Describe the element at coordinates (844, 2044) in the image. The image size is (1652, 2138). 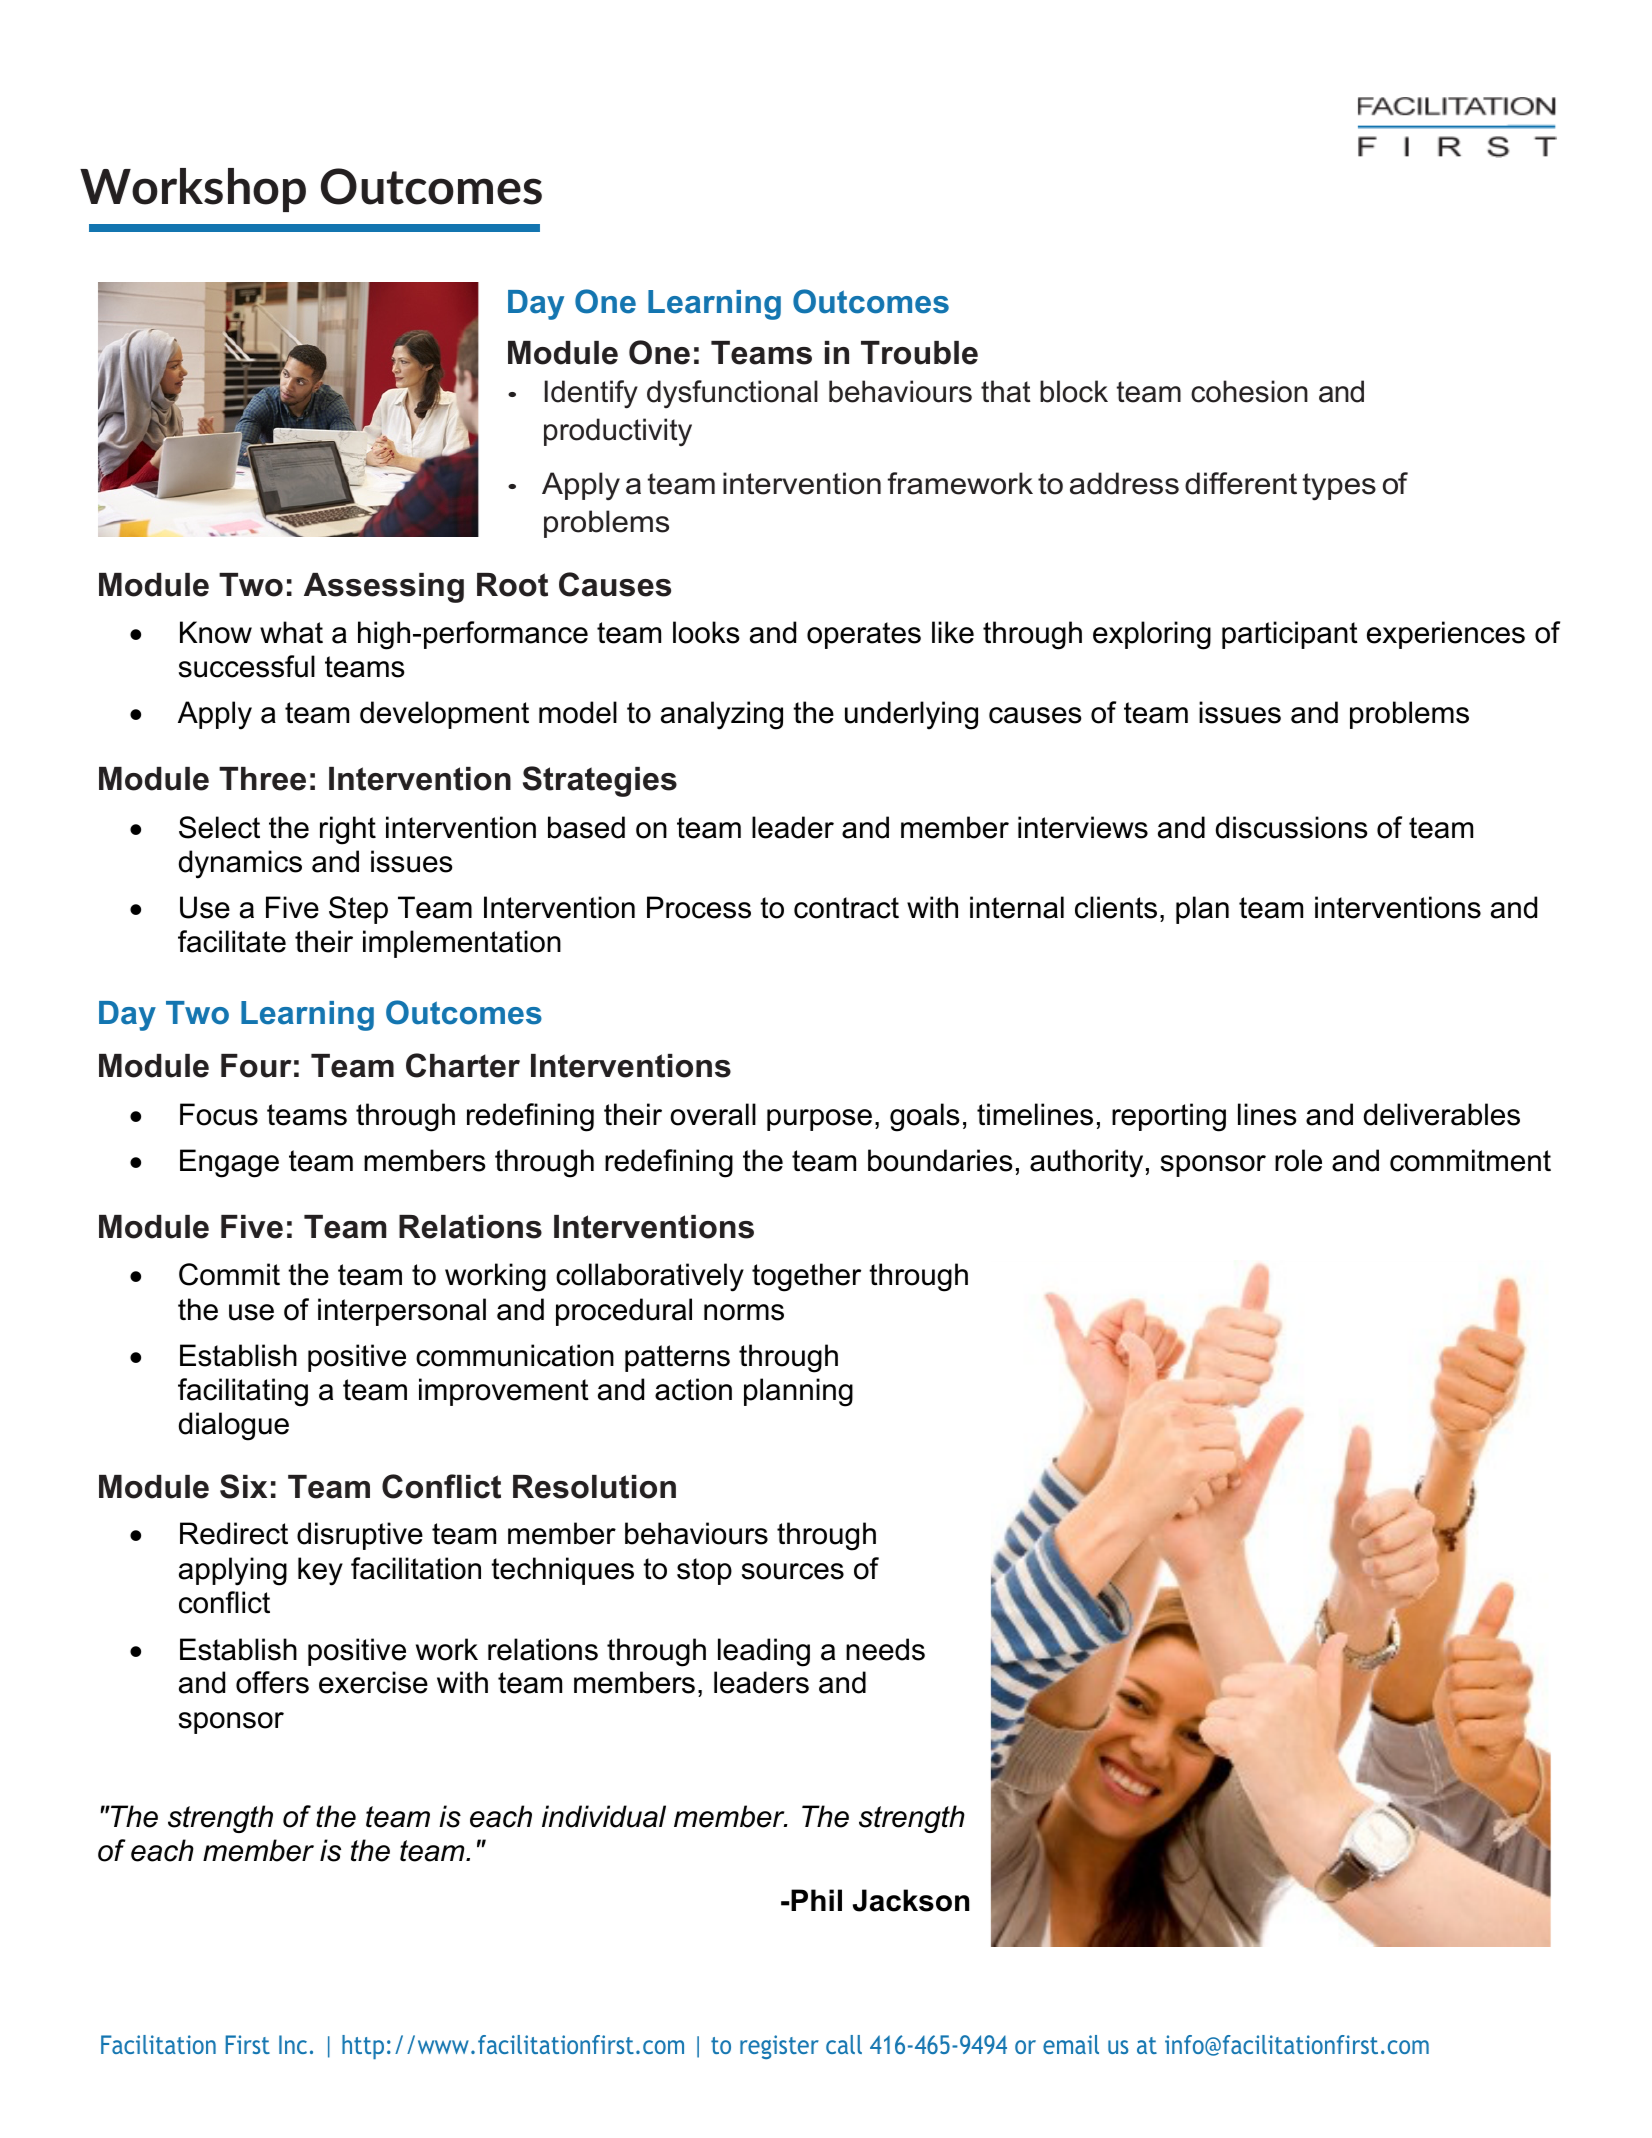
I see `call` at that location.
